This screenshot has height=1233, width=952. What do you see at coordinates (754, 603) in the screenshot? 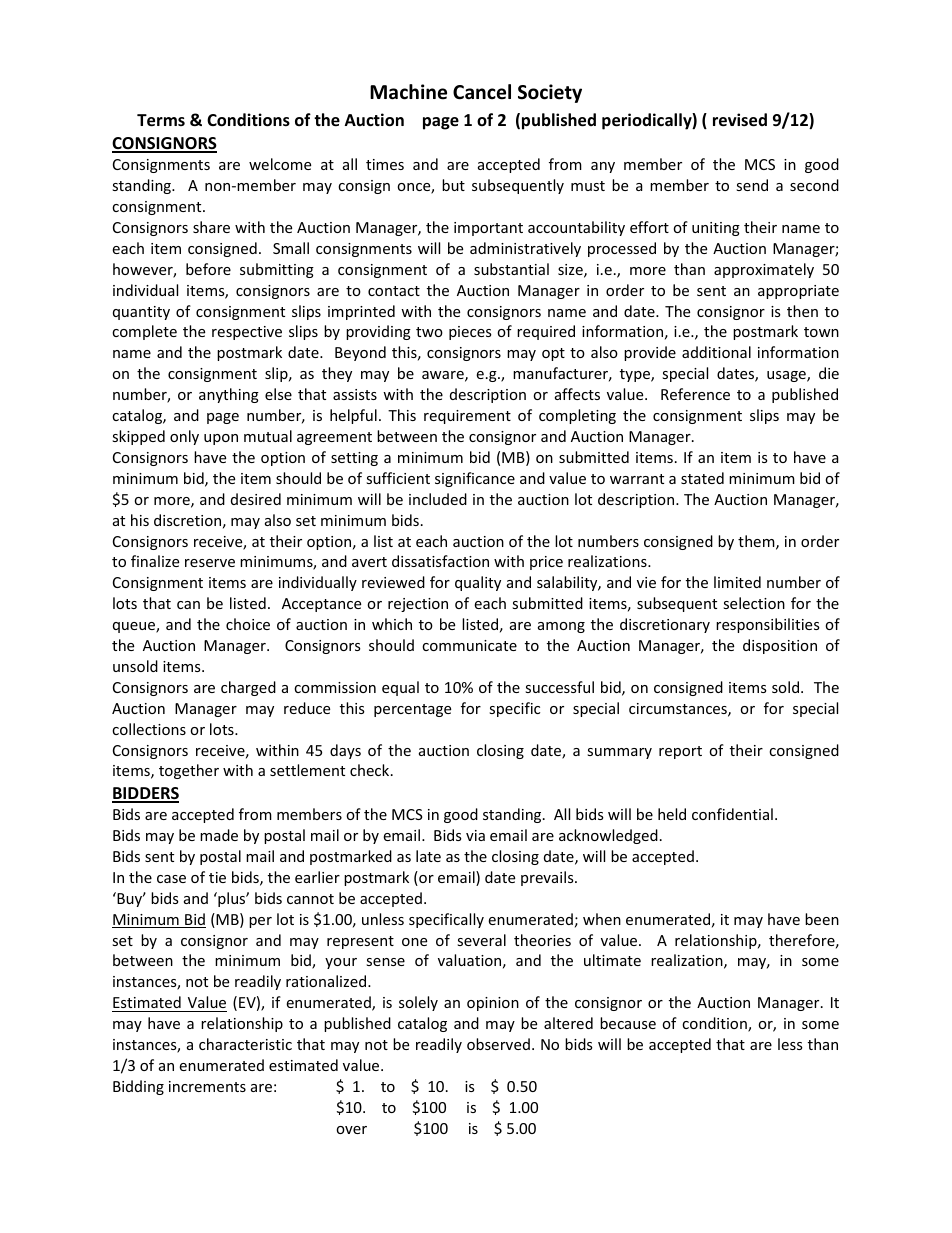
I see `selection` at bounding box center [754, 603].
